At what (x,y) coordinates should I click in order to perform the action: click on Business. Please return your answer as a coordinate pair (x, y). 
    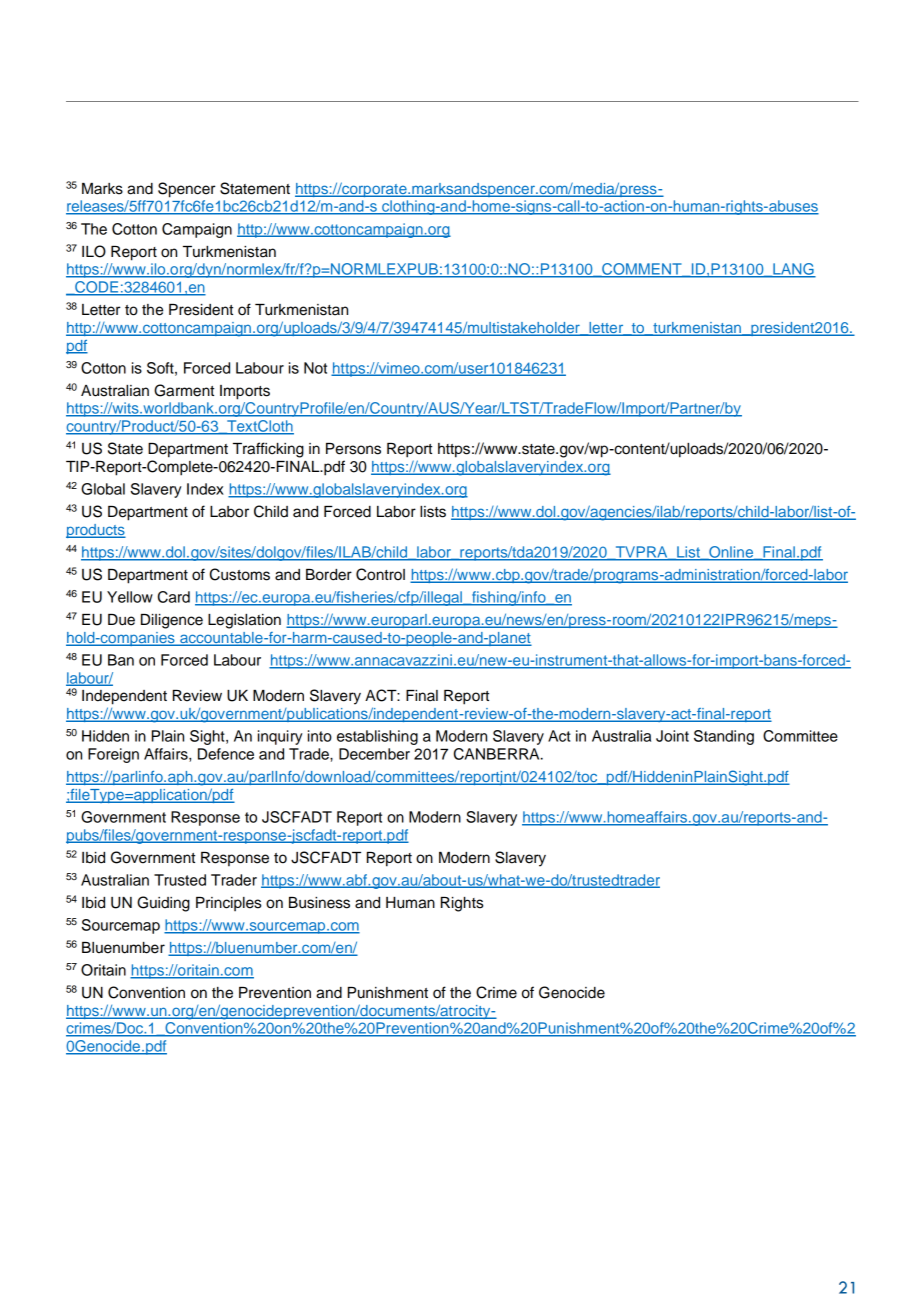
    Looking at the image, I should click on (319, 903).
